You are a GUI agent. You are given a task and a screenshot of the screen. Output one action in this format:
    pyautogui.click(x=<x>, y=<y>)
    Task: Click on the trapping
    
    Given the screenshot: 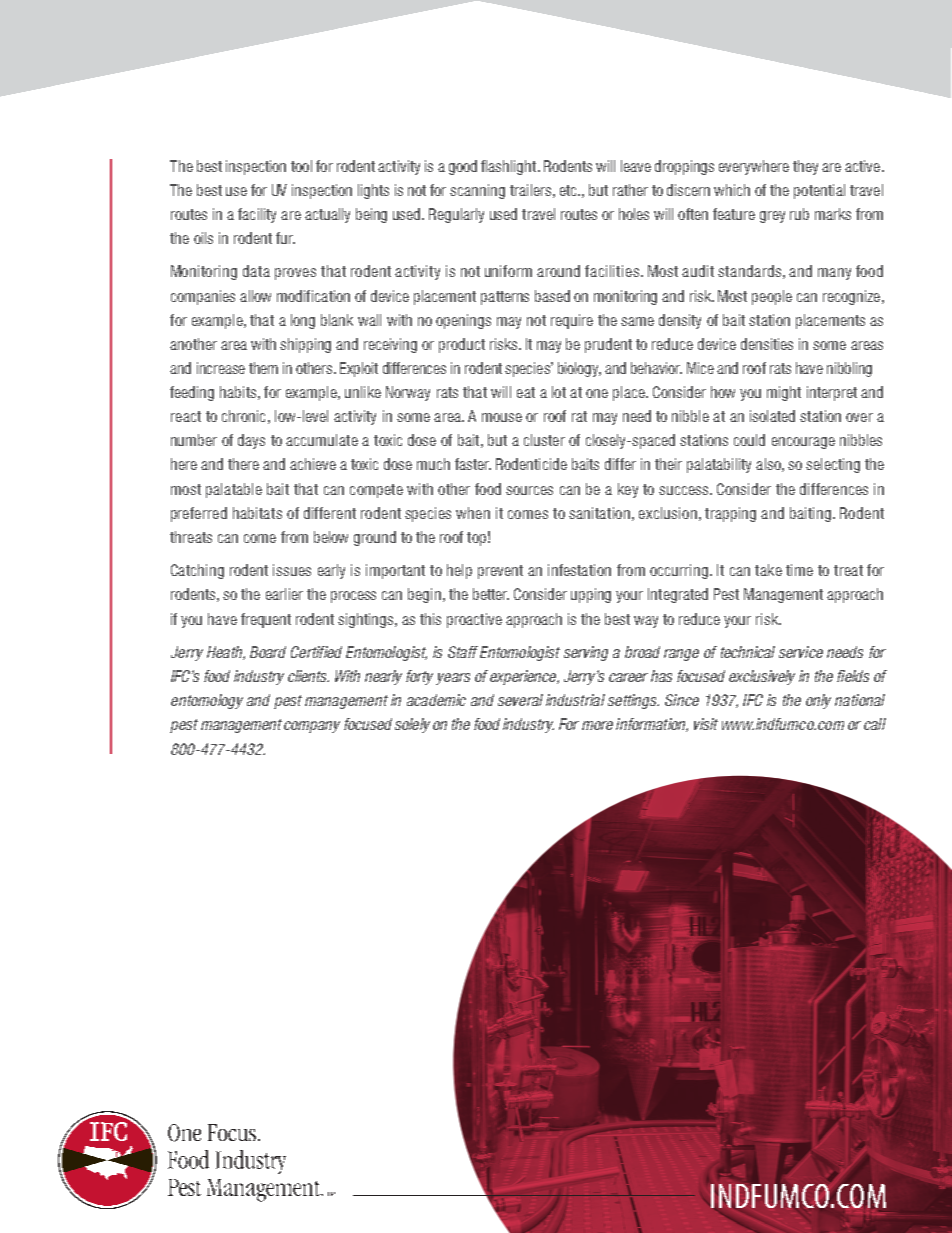 What is the action you would take?
    pyautogui.click(x=730, y=514)
